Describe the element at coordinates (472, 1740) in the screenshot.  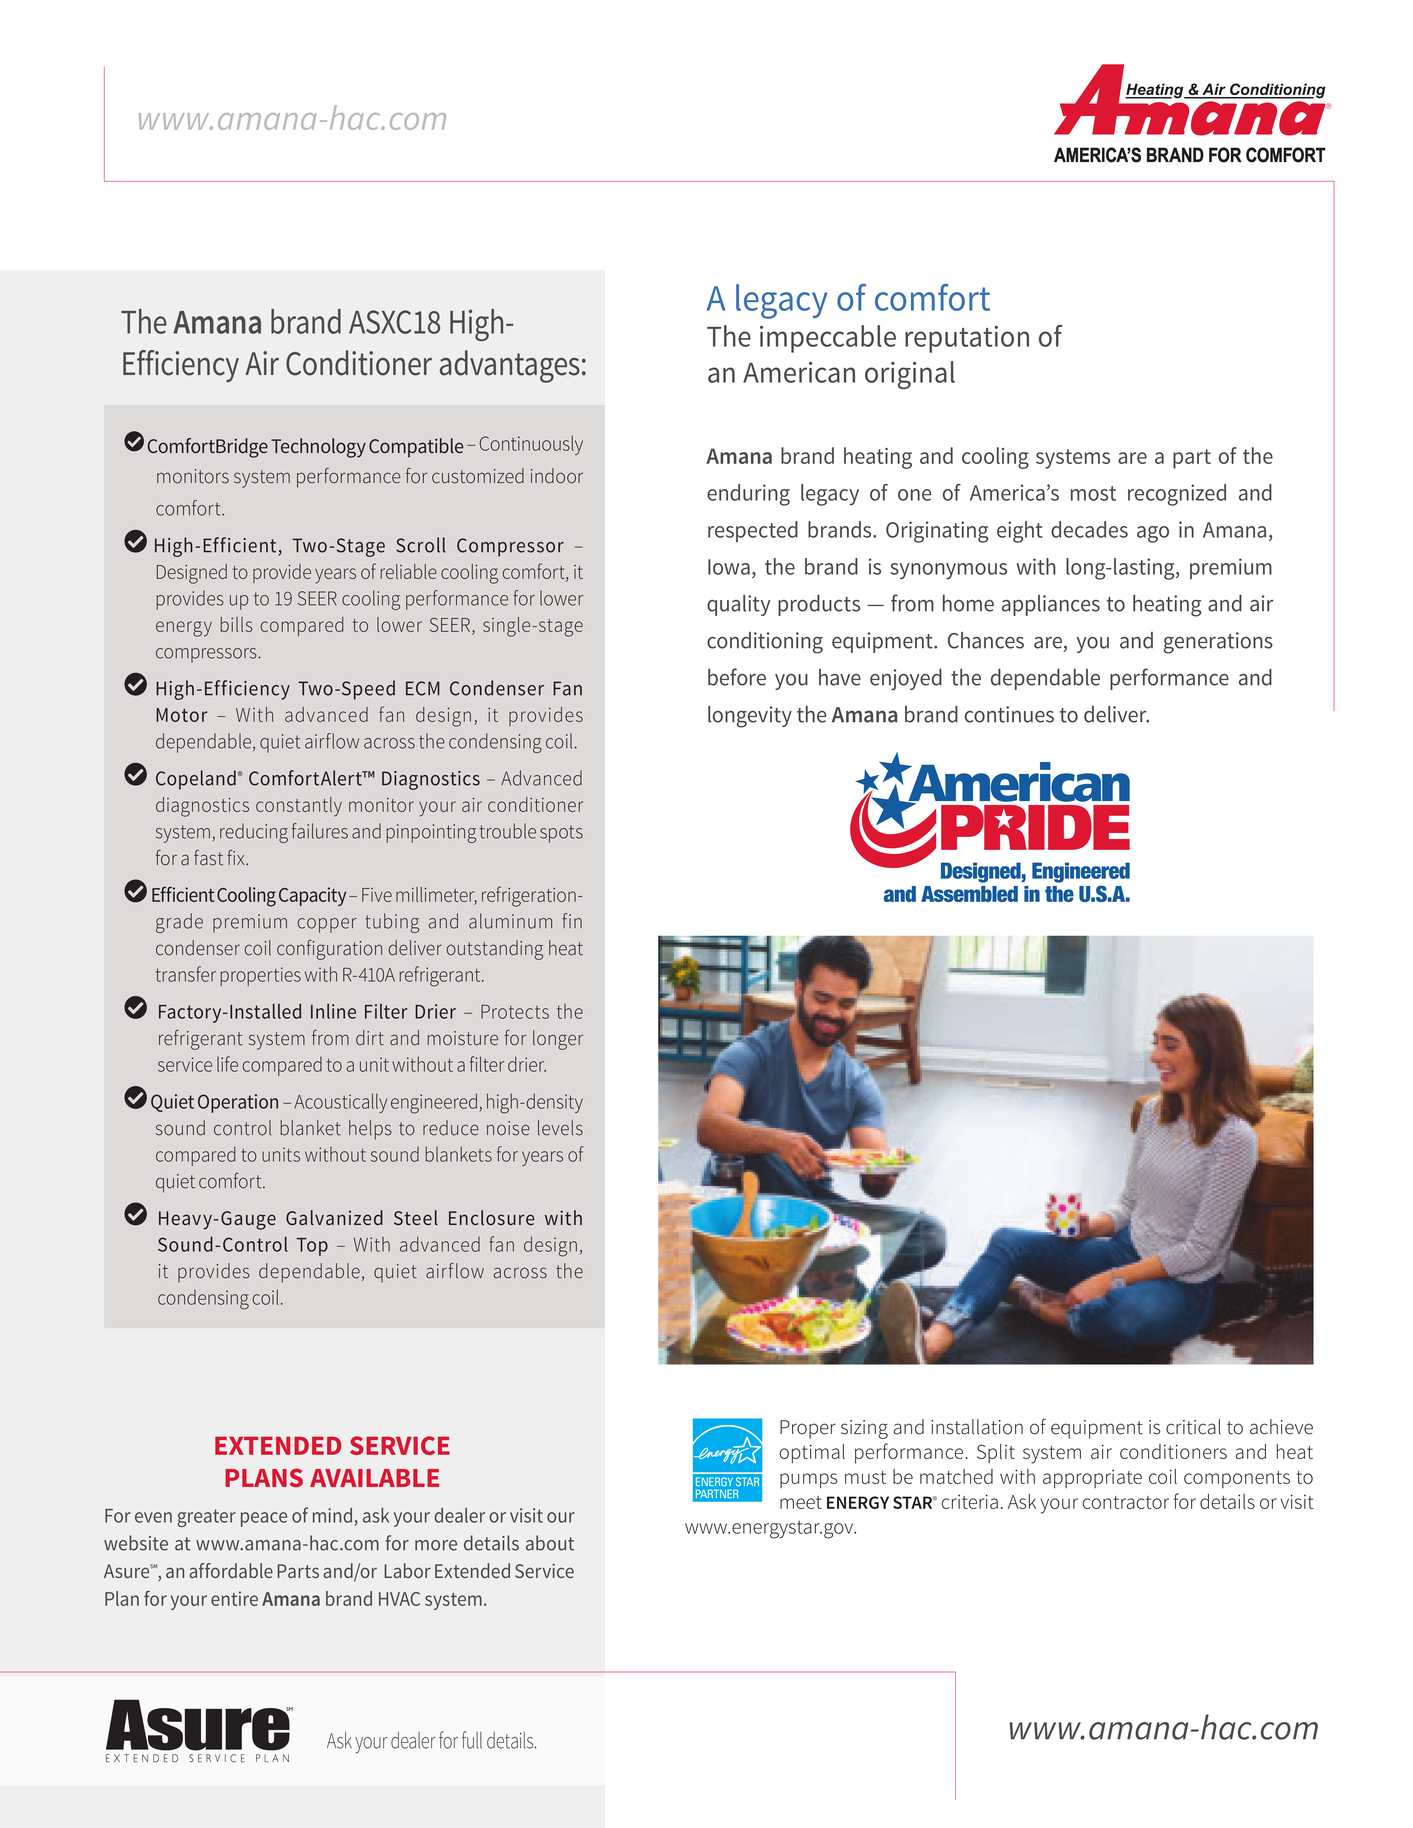
I see `full` at that location.
